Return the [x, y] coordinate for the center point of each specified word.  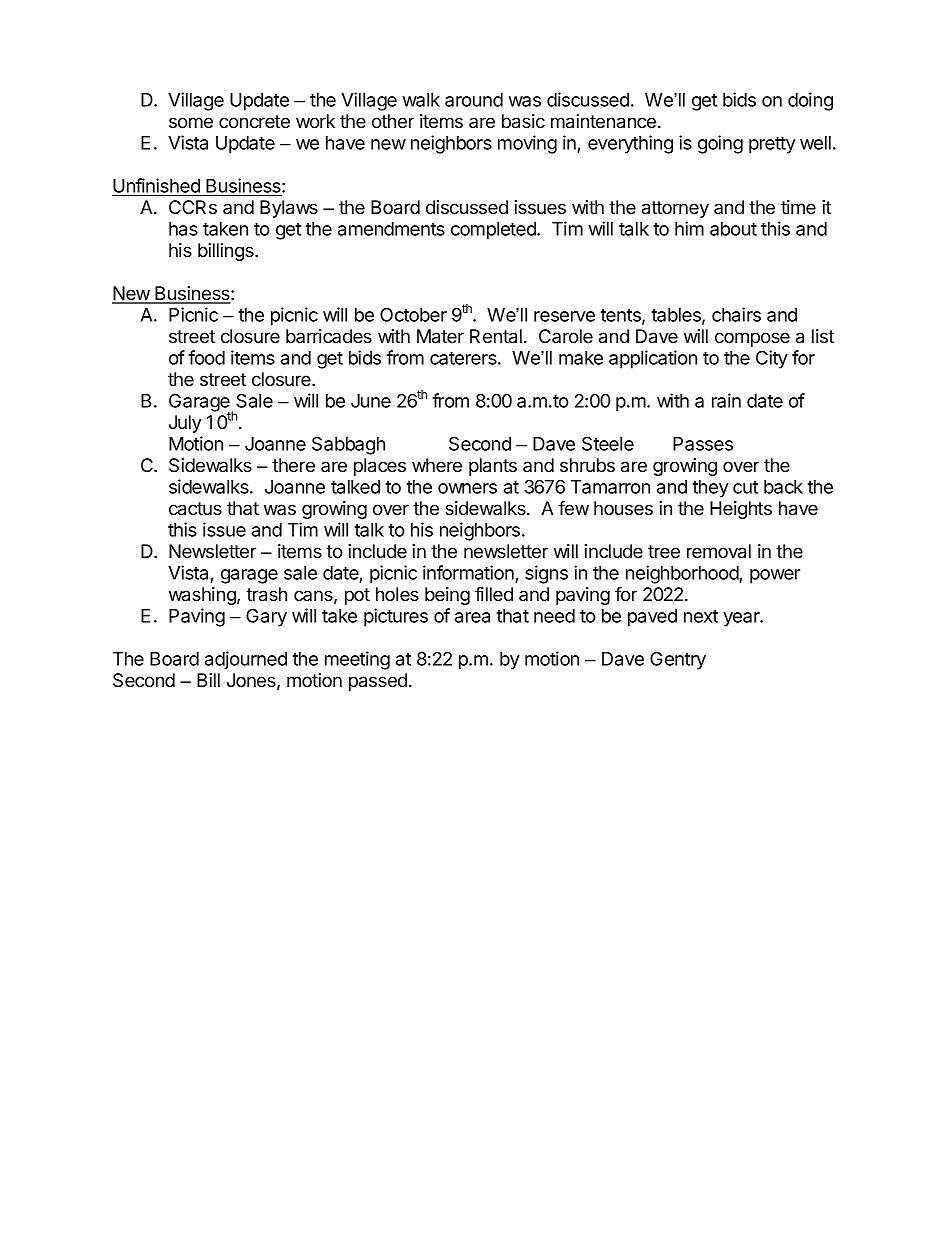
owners [467, 488]
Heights [741, 510]
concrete [254, 122]
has [183, 229]
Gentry [678, 660]
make [581, 358]
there [293, 465]
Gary [266, 617]
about [733, 229]
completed [494, 231]
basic [523, 121]
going [720, 144]
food [206, 357]
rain [726, 400]
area [472, 617]
